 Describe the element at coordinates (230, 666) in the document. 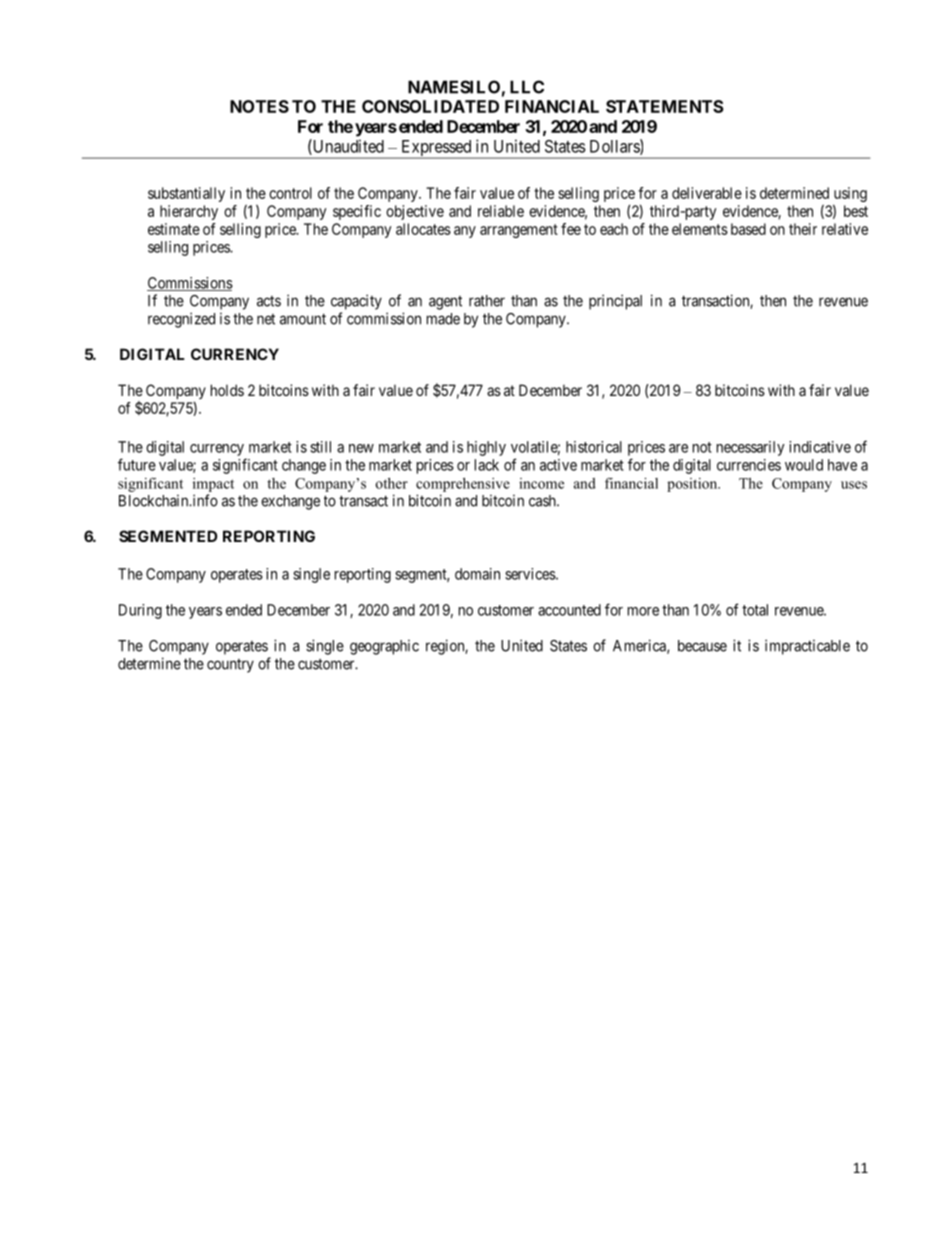

I see `country` at that location.
